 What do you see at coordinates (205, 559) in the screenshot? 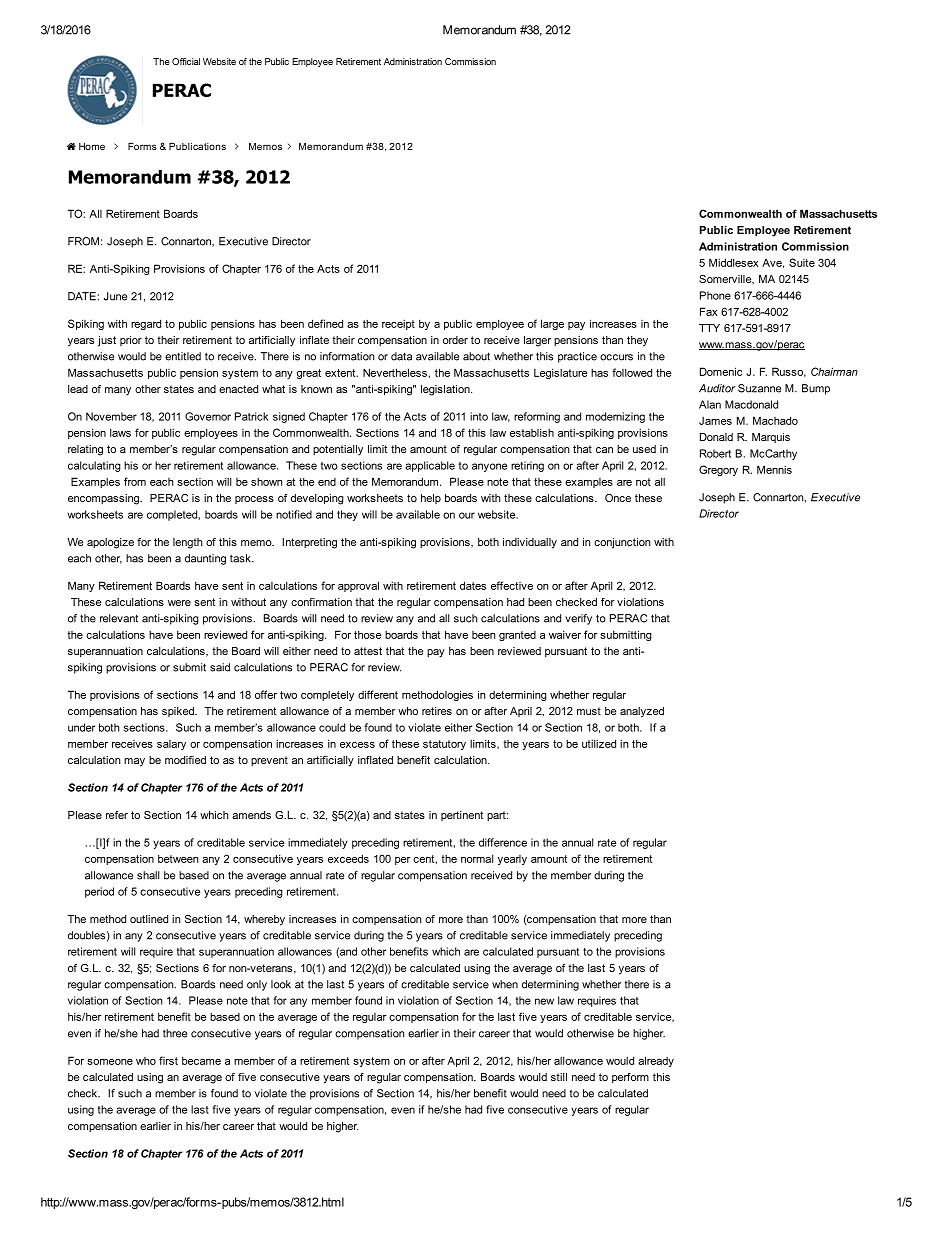
I see `daunting` at bounding box center [205, 559].
